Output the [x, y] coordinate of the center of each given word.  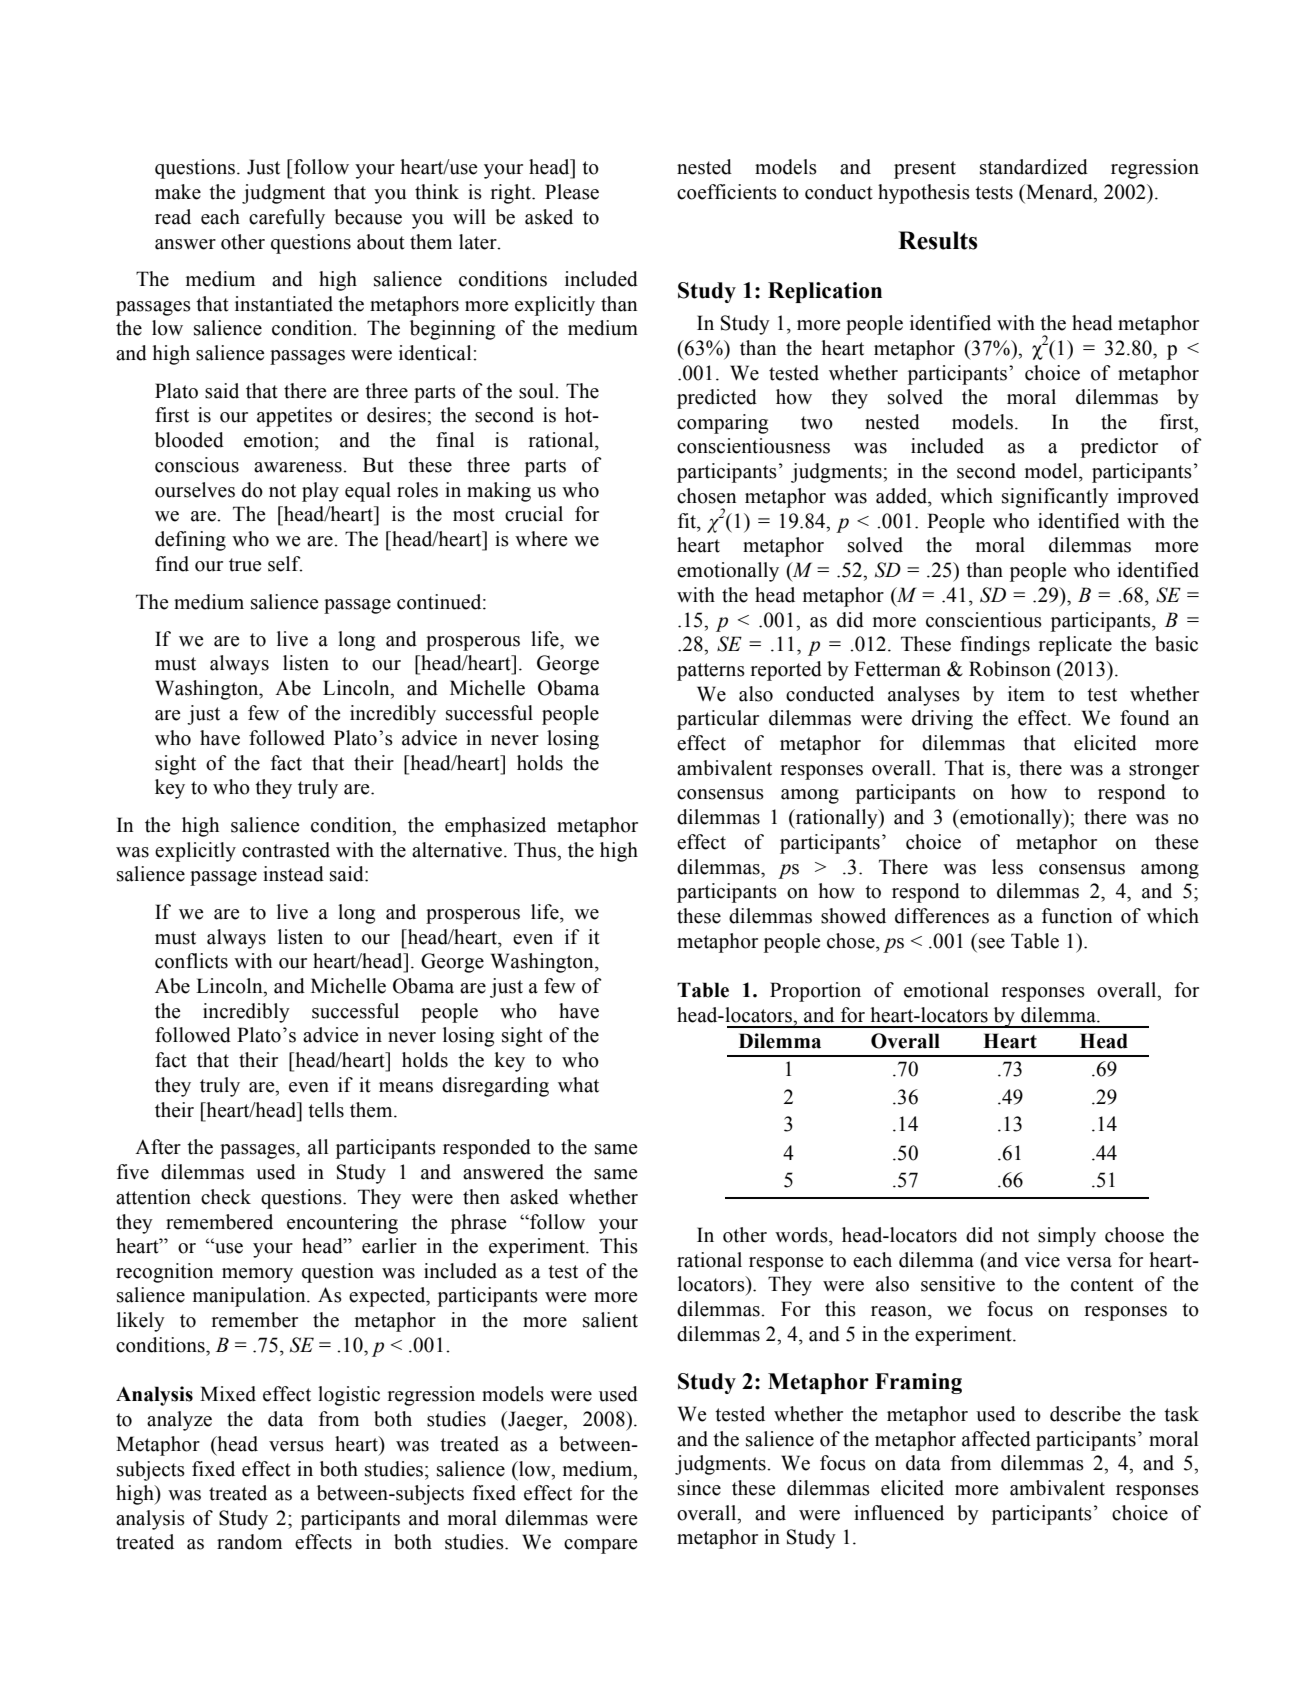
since [699, 1488]
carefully [287, 219]
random [249, 1542]
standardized [1034, 167]
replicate [1075, 646]
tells [326, 1110]
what [578, 1085]
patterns [711, 672]
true [245, 565]
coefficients [727, 192]
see [992, 943]
